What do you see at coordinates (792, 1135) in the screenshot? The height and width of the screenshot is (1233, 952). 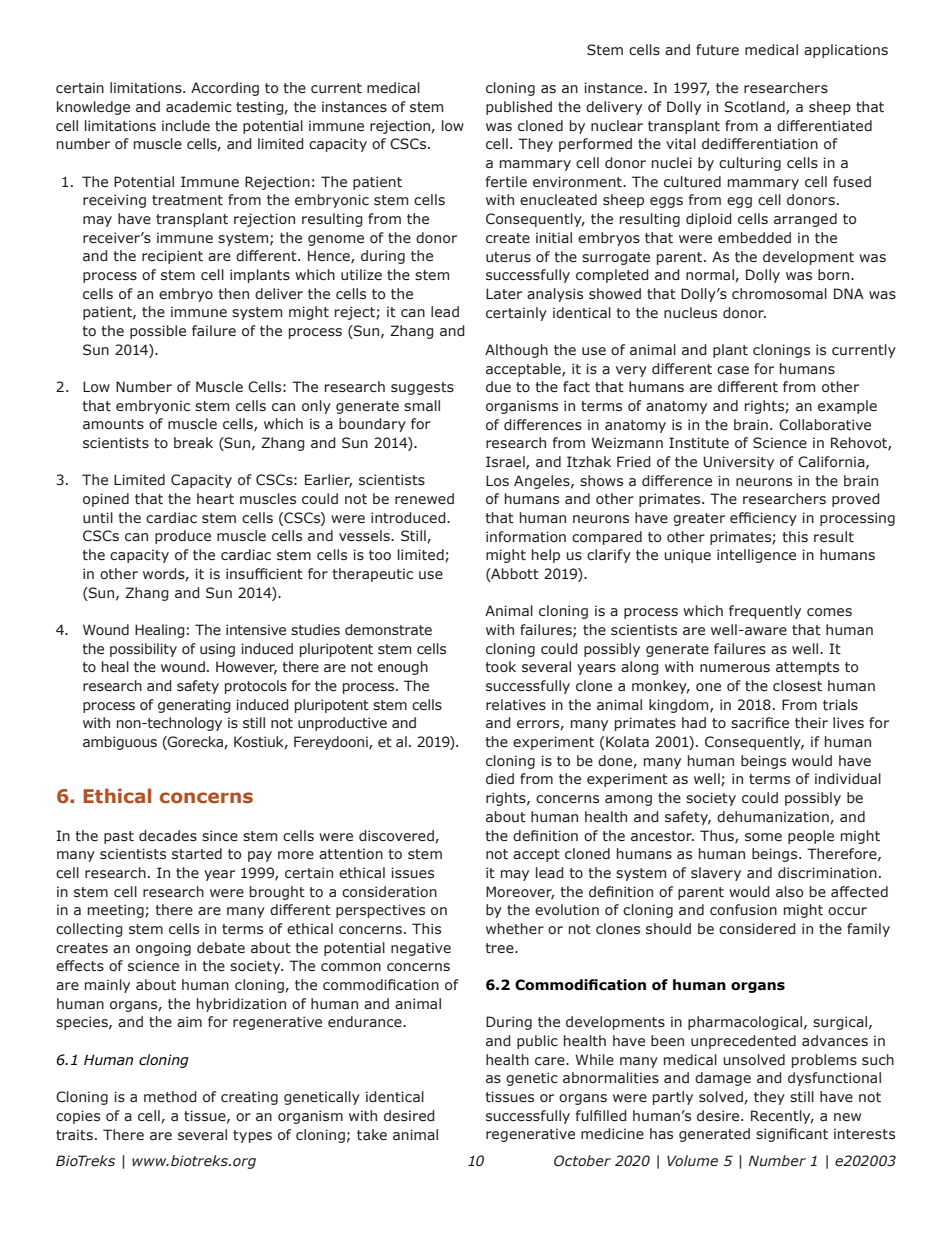 I see `significant` at bounding box center [792, 1135].
